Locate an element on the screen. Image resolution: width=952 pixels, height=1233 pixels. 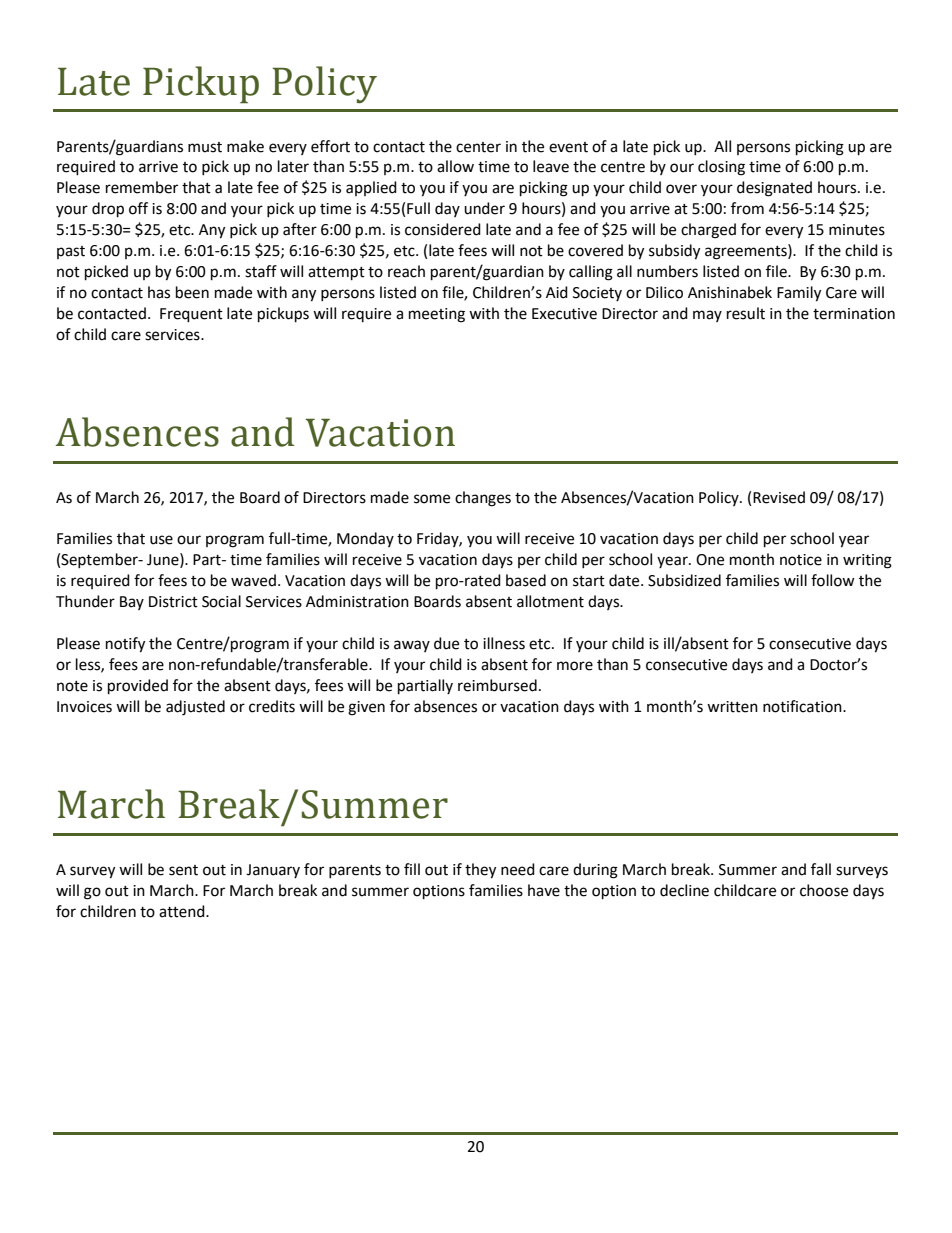
remember is located at coordinates (142, 187).
